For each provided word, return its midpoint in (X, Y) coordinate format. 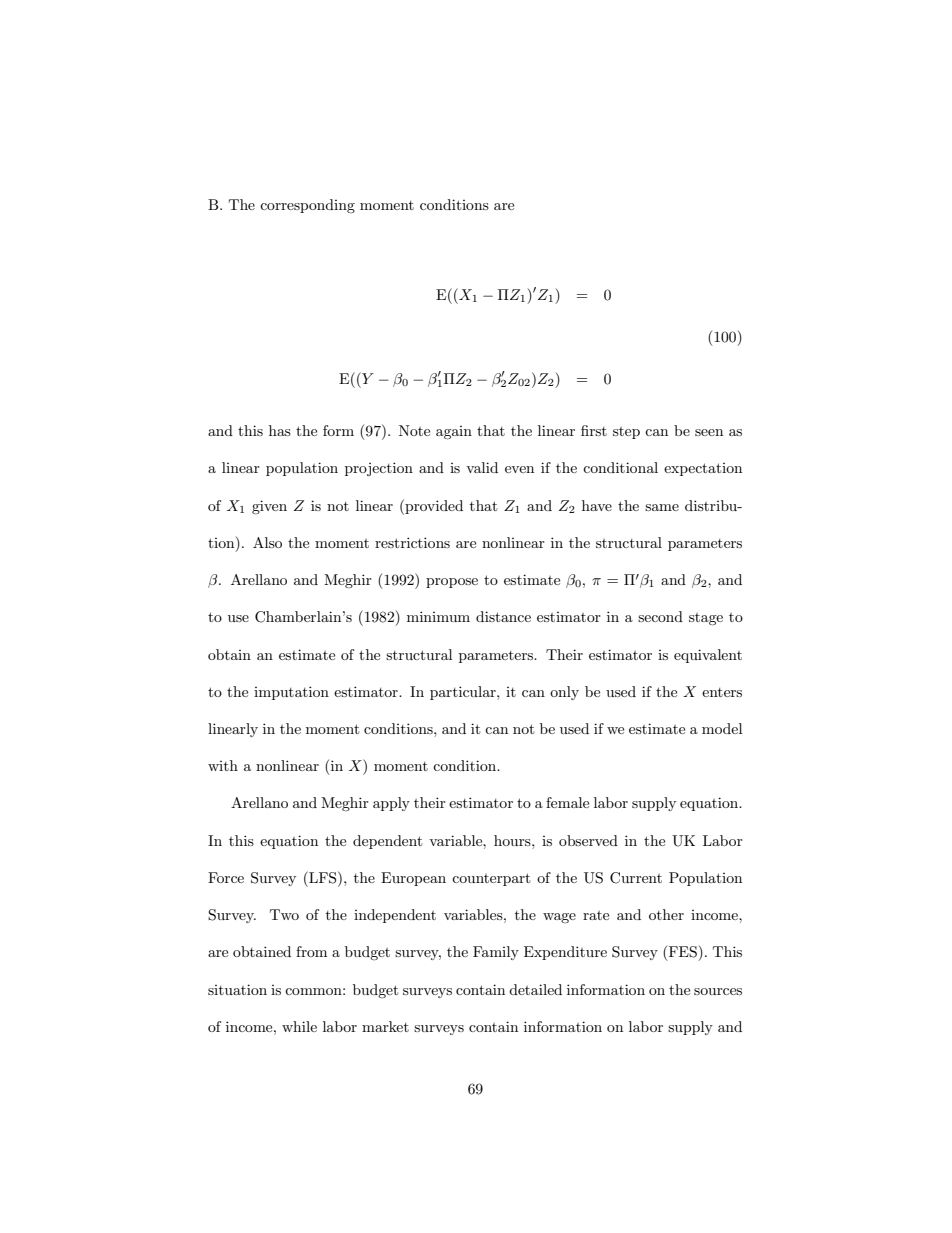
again (454, 432)
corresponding (307, 206)
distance (503, 616)
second (660, 616)
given (269, 507)
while (299, 1026)
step (626, 433)
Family (496, 953)
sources (718, 991)
